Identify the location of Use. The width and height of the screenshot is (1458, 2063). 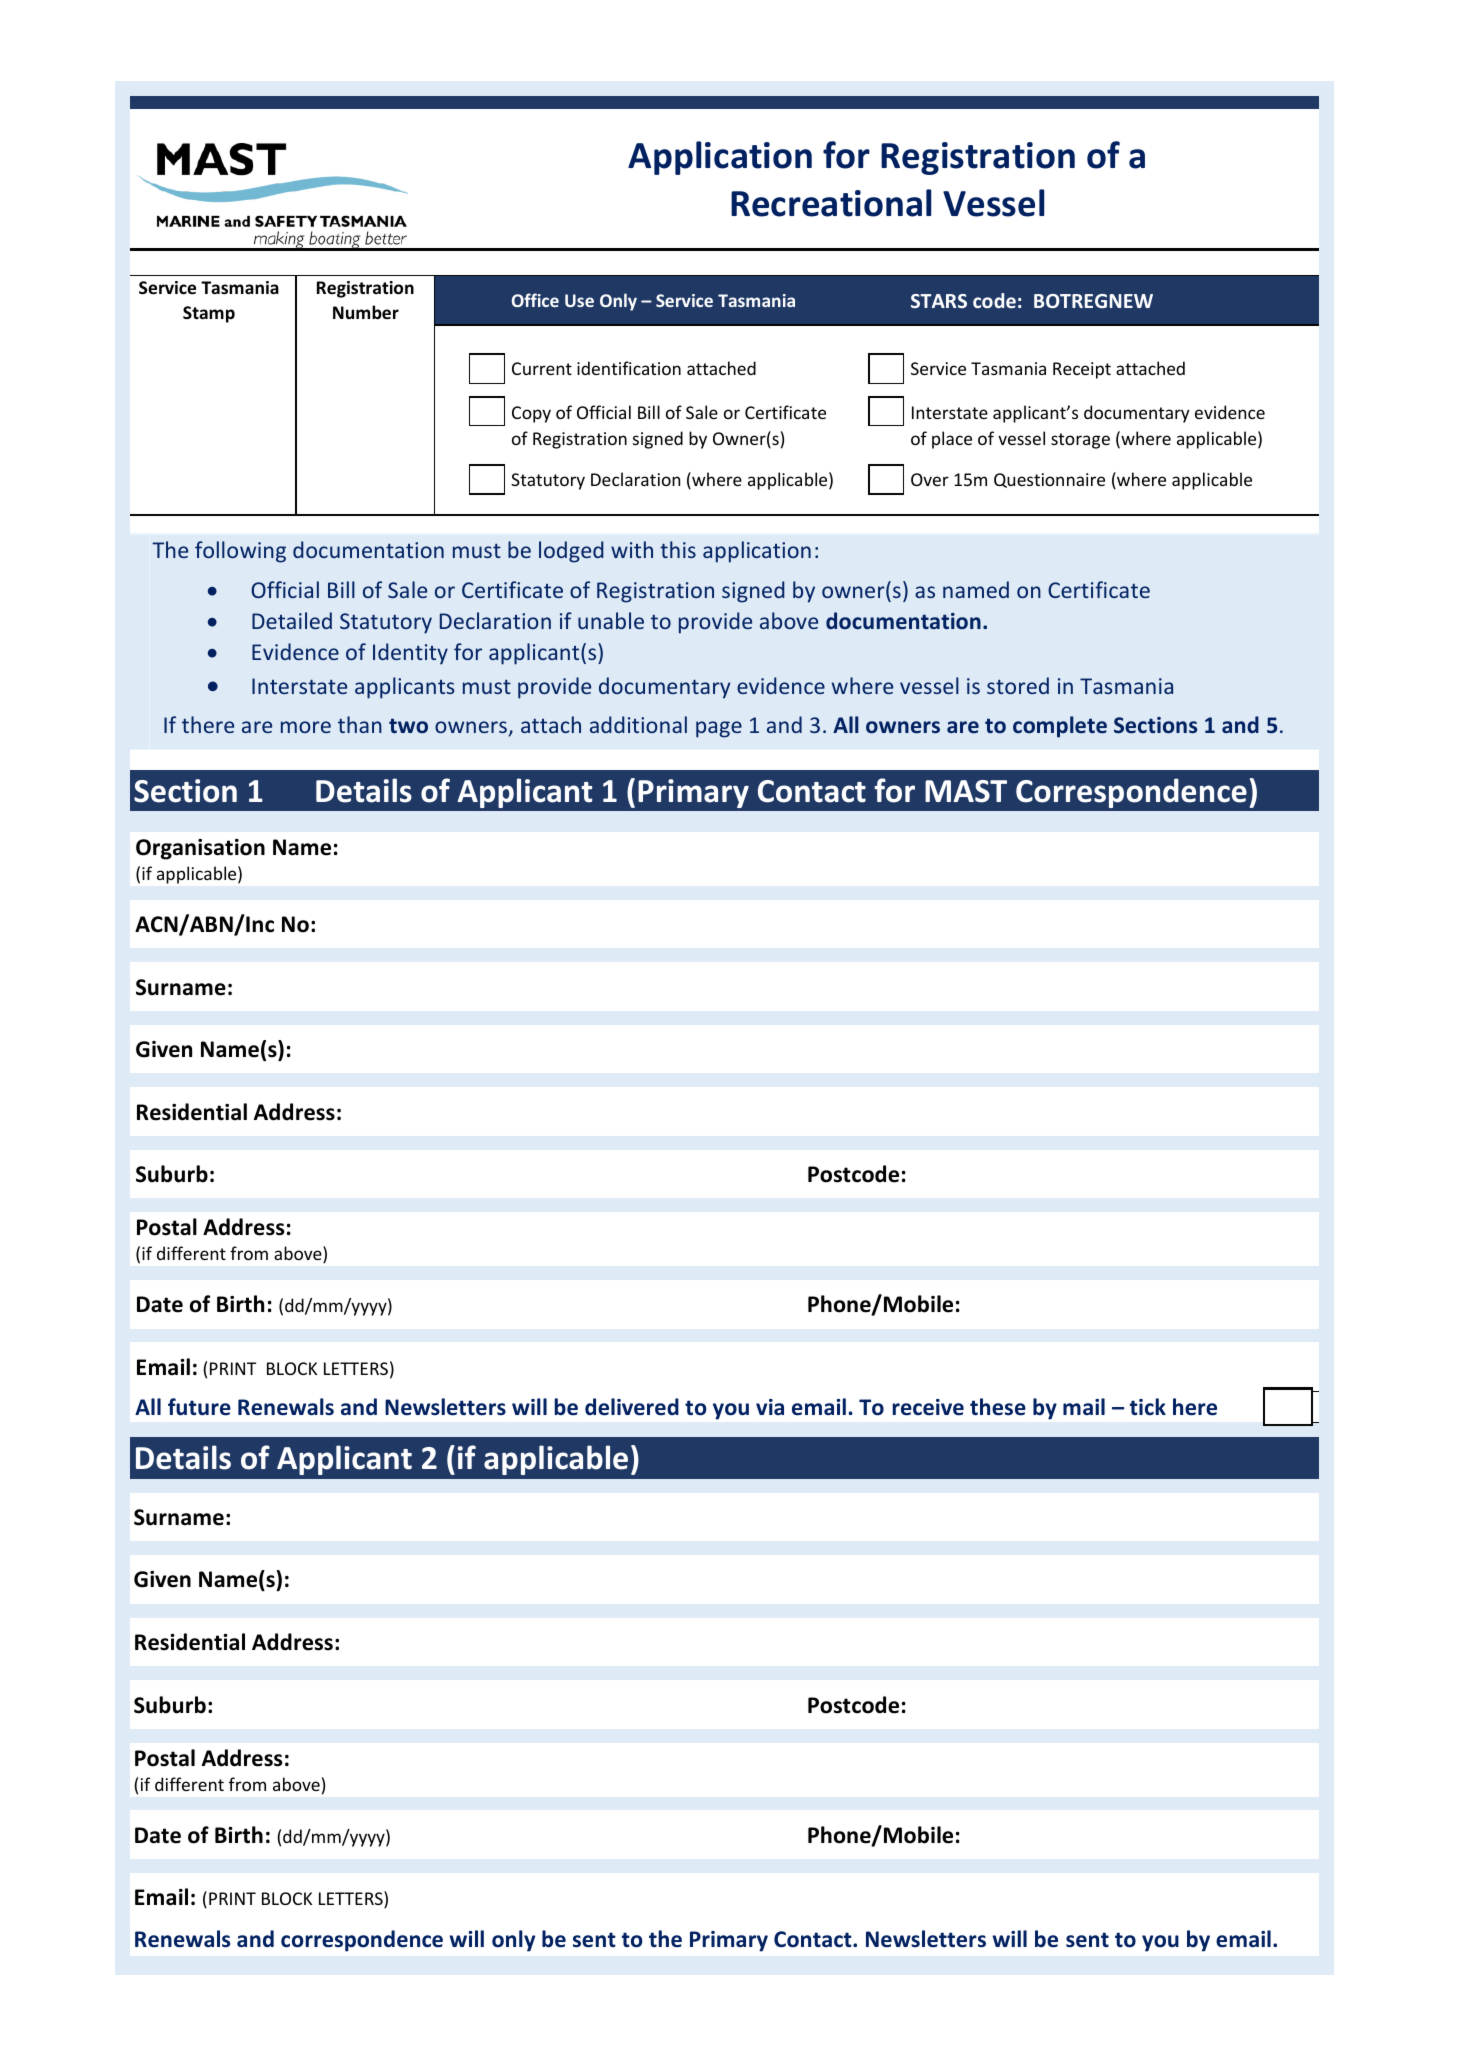
(579, 300).
